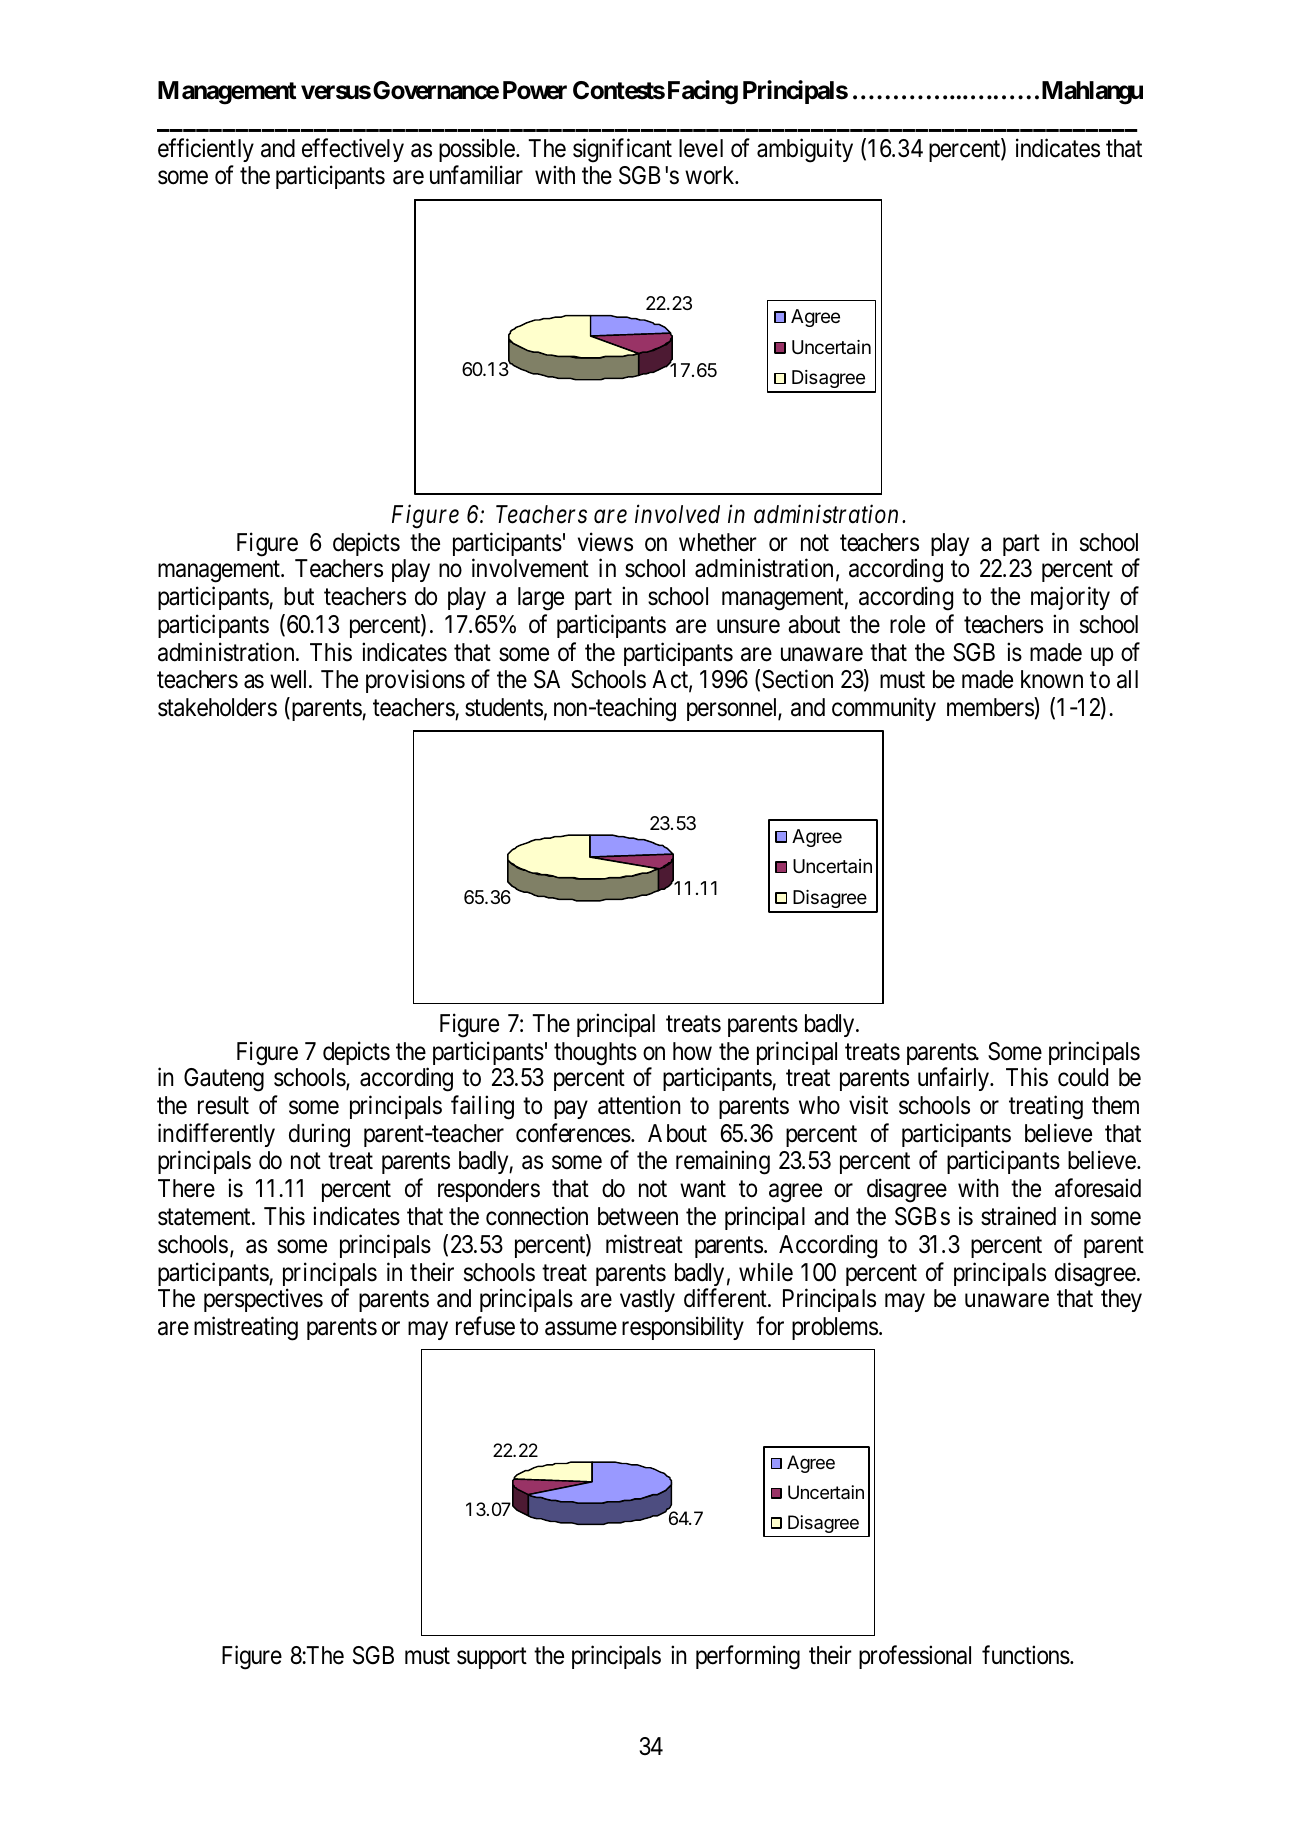 The width and height of the screenshot is (1298, 1836). Describe the element at coordinates (622, 150) in the screenshot. I see `significant` at that location.
